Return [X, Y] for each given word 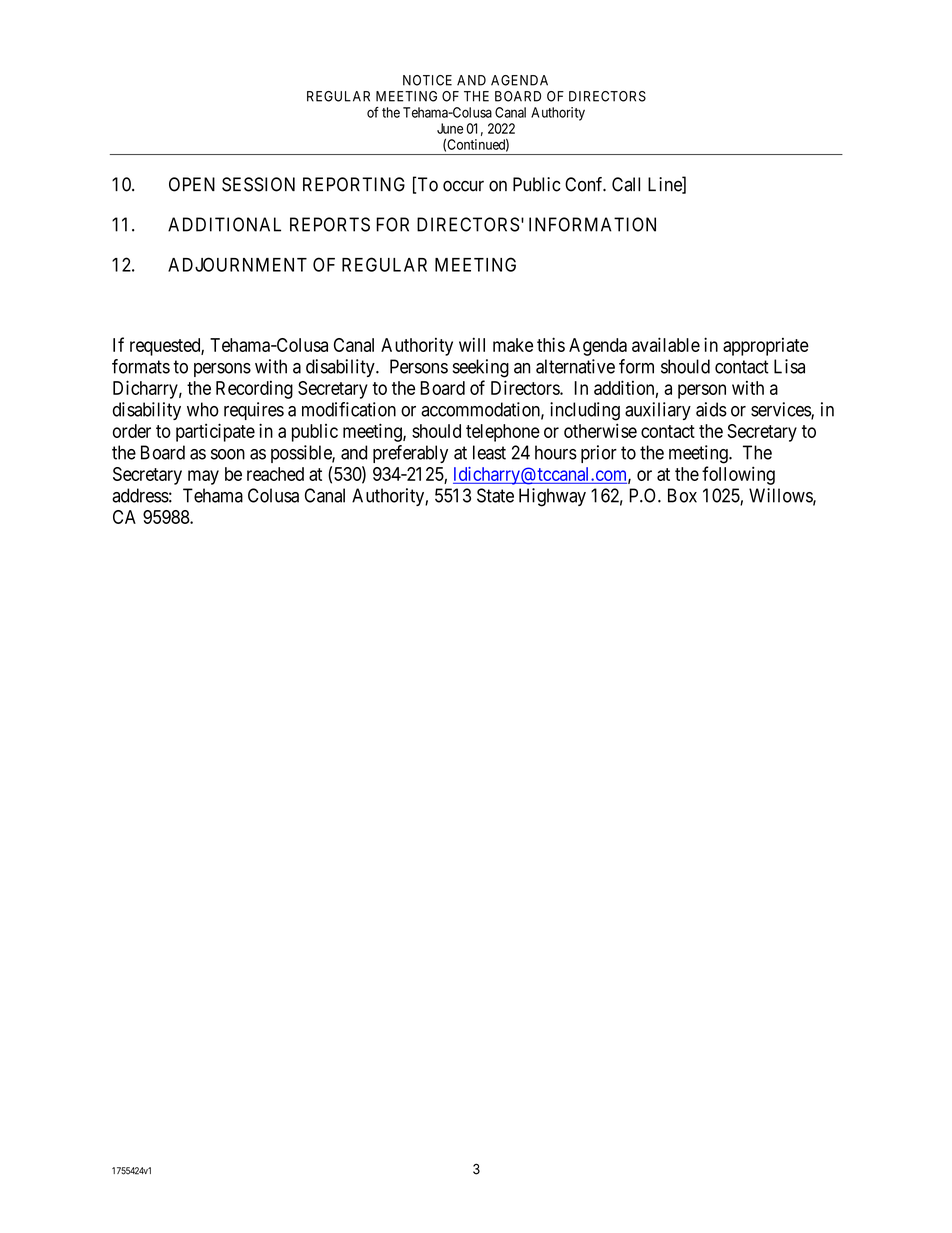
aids [711, 409]
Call [626, 184]
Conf [585, 184]
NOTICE [427, 80]
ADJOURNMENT [237, 264]
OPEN [192, 184]
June [450, 128]
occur [463, 186]
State [495, 495]
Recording [254, 390]
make [513, 345]
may [203, 477]
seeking [481, 368]
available [666, 344]
